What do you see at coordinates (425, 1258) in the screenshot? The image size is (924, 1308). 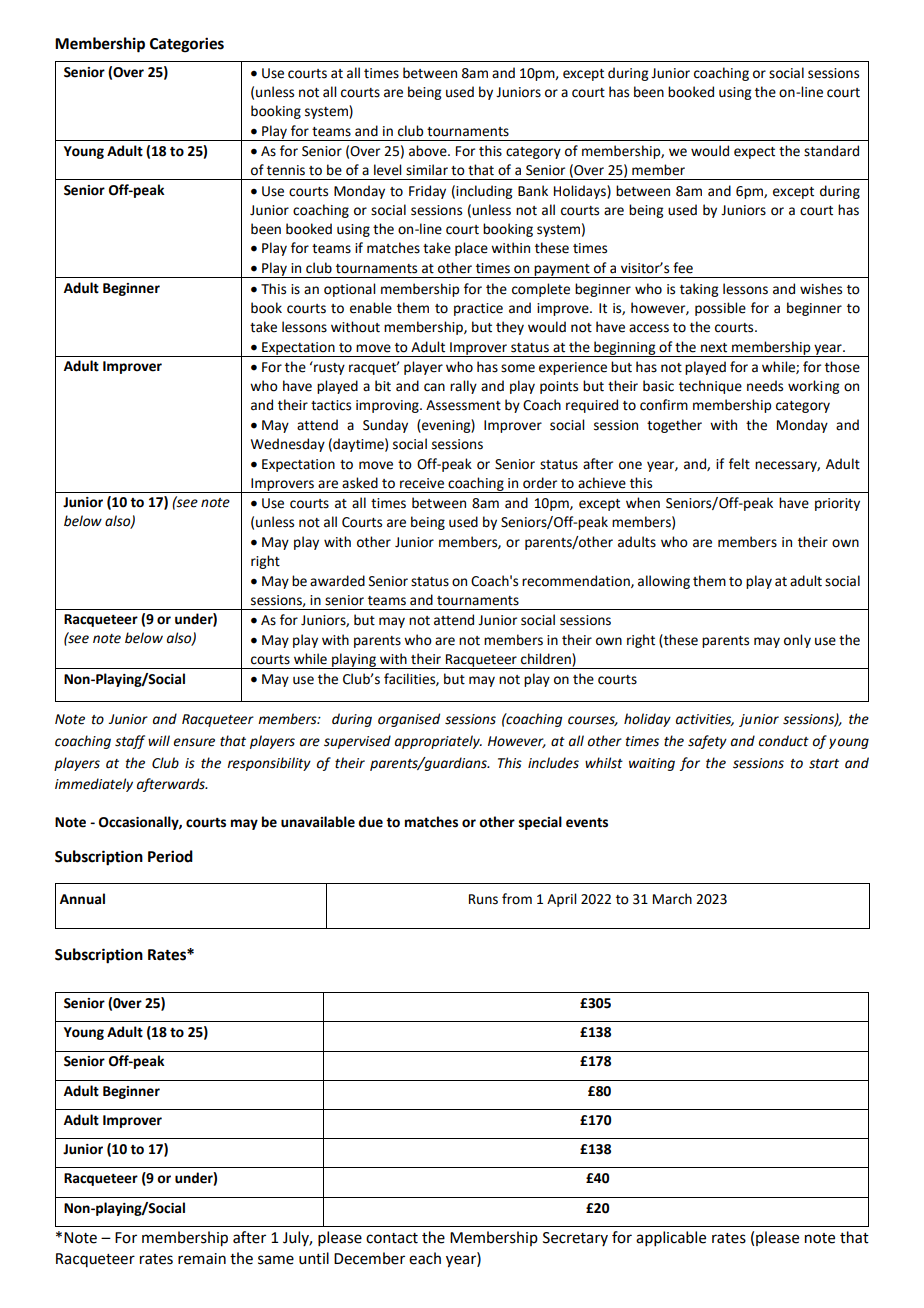 I see `each` at bounding box center [425, 1258].
